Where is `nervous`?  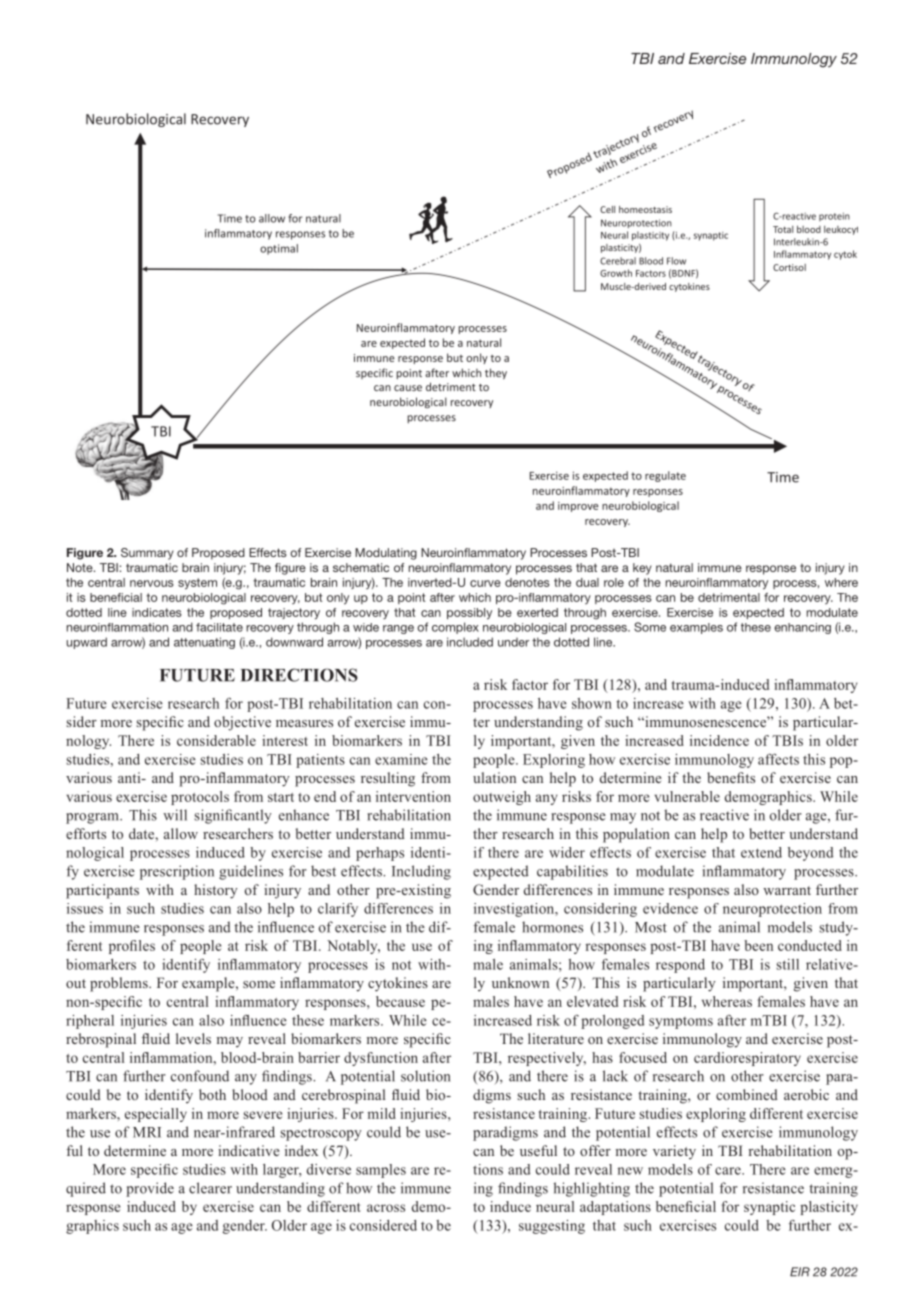 nervous is located at coordinates (152, 583).
